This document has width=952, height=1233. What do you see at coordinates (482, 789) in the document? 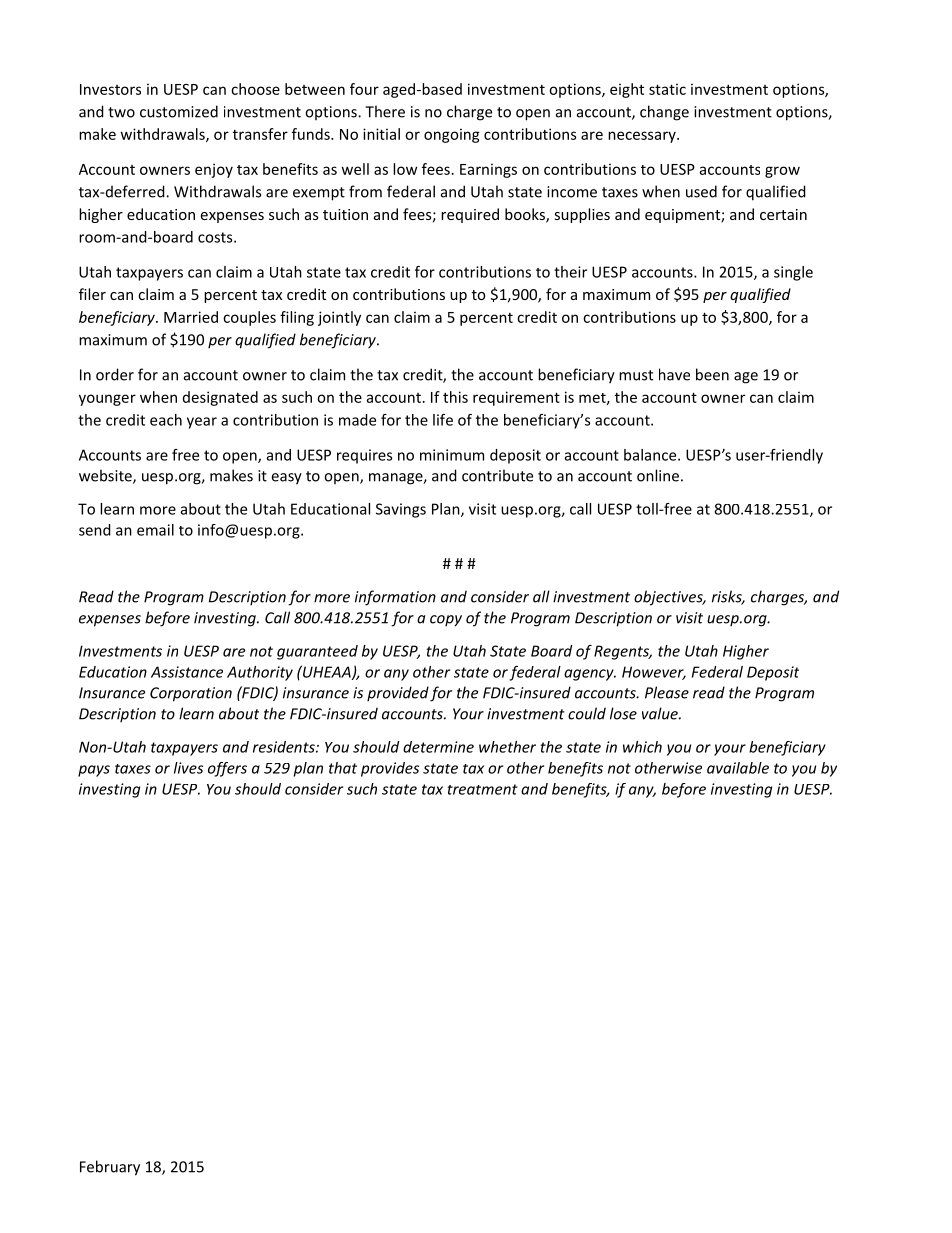
I see `treatment` at bounding box center [482, 789].
